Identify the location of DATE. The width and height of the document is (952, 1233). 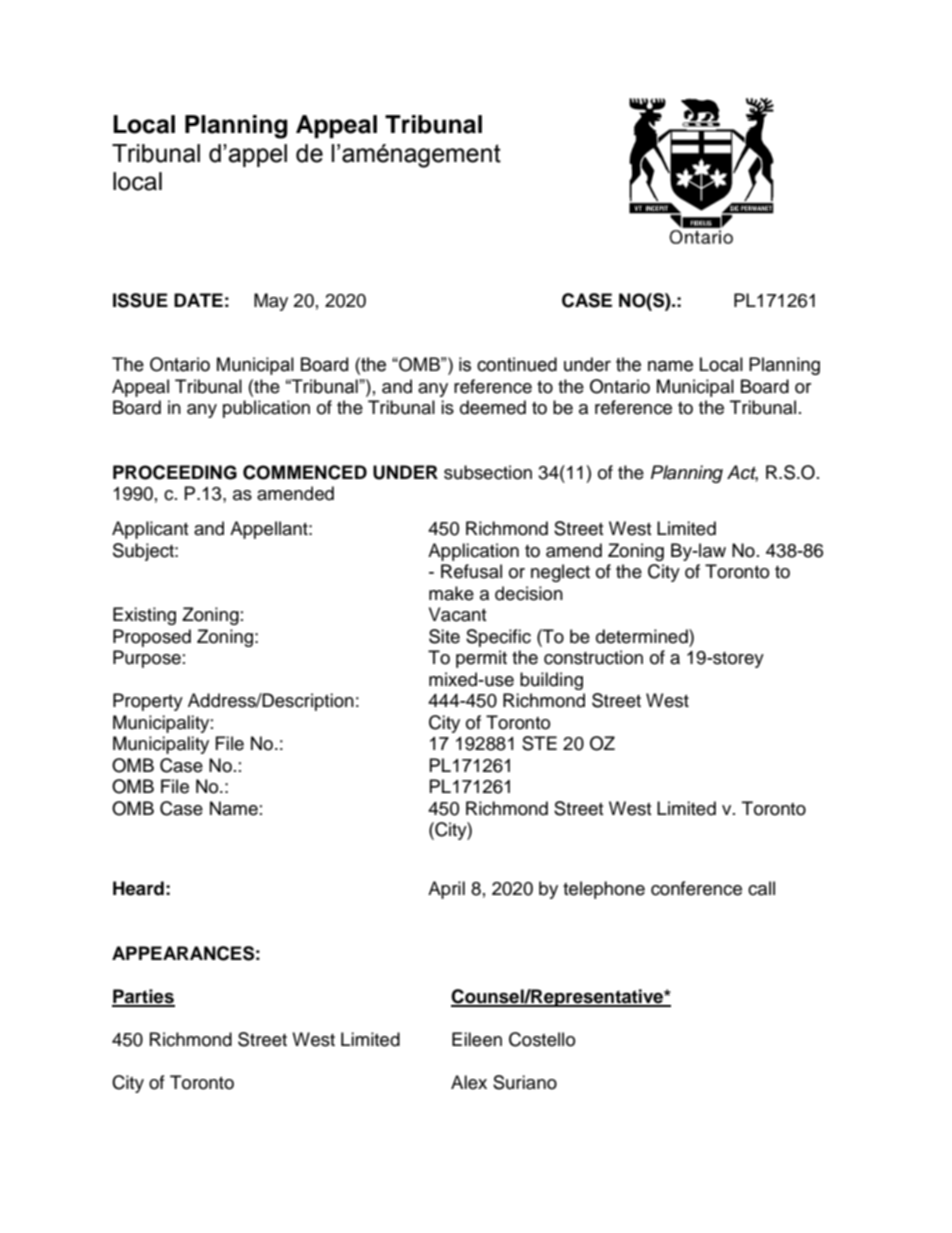
(198, 300).
